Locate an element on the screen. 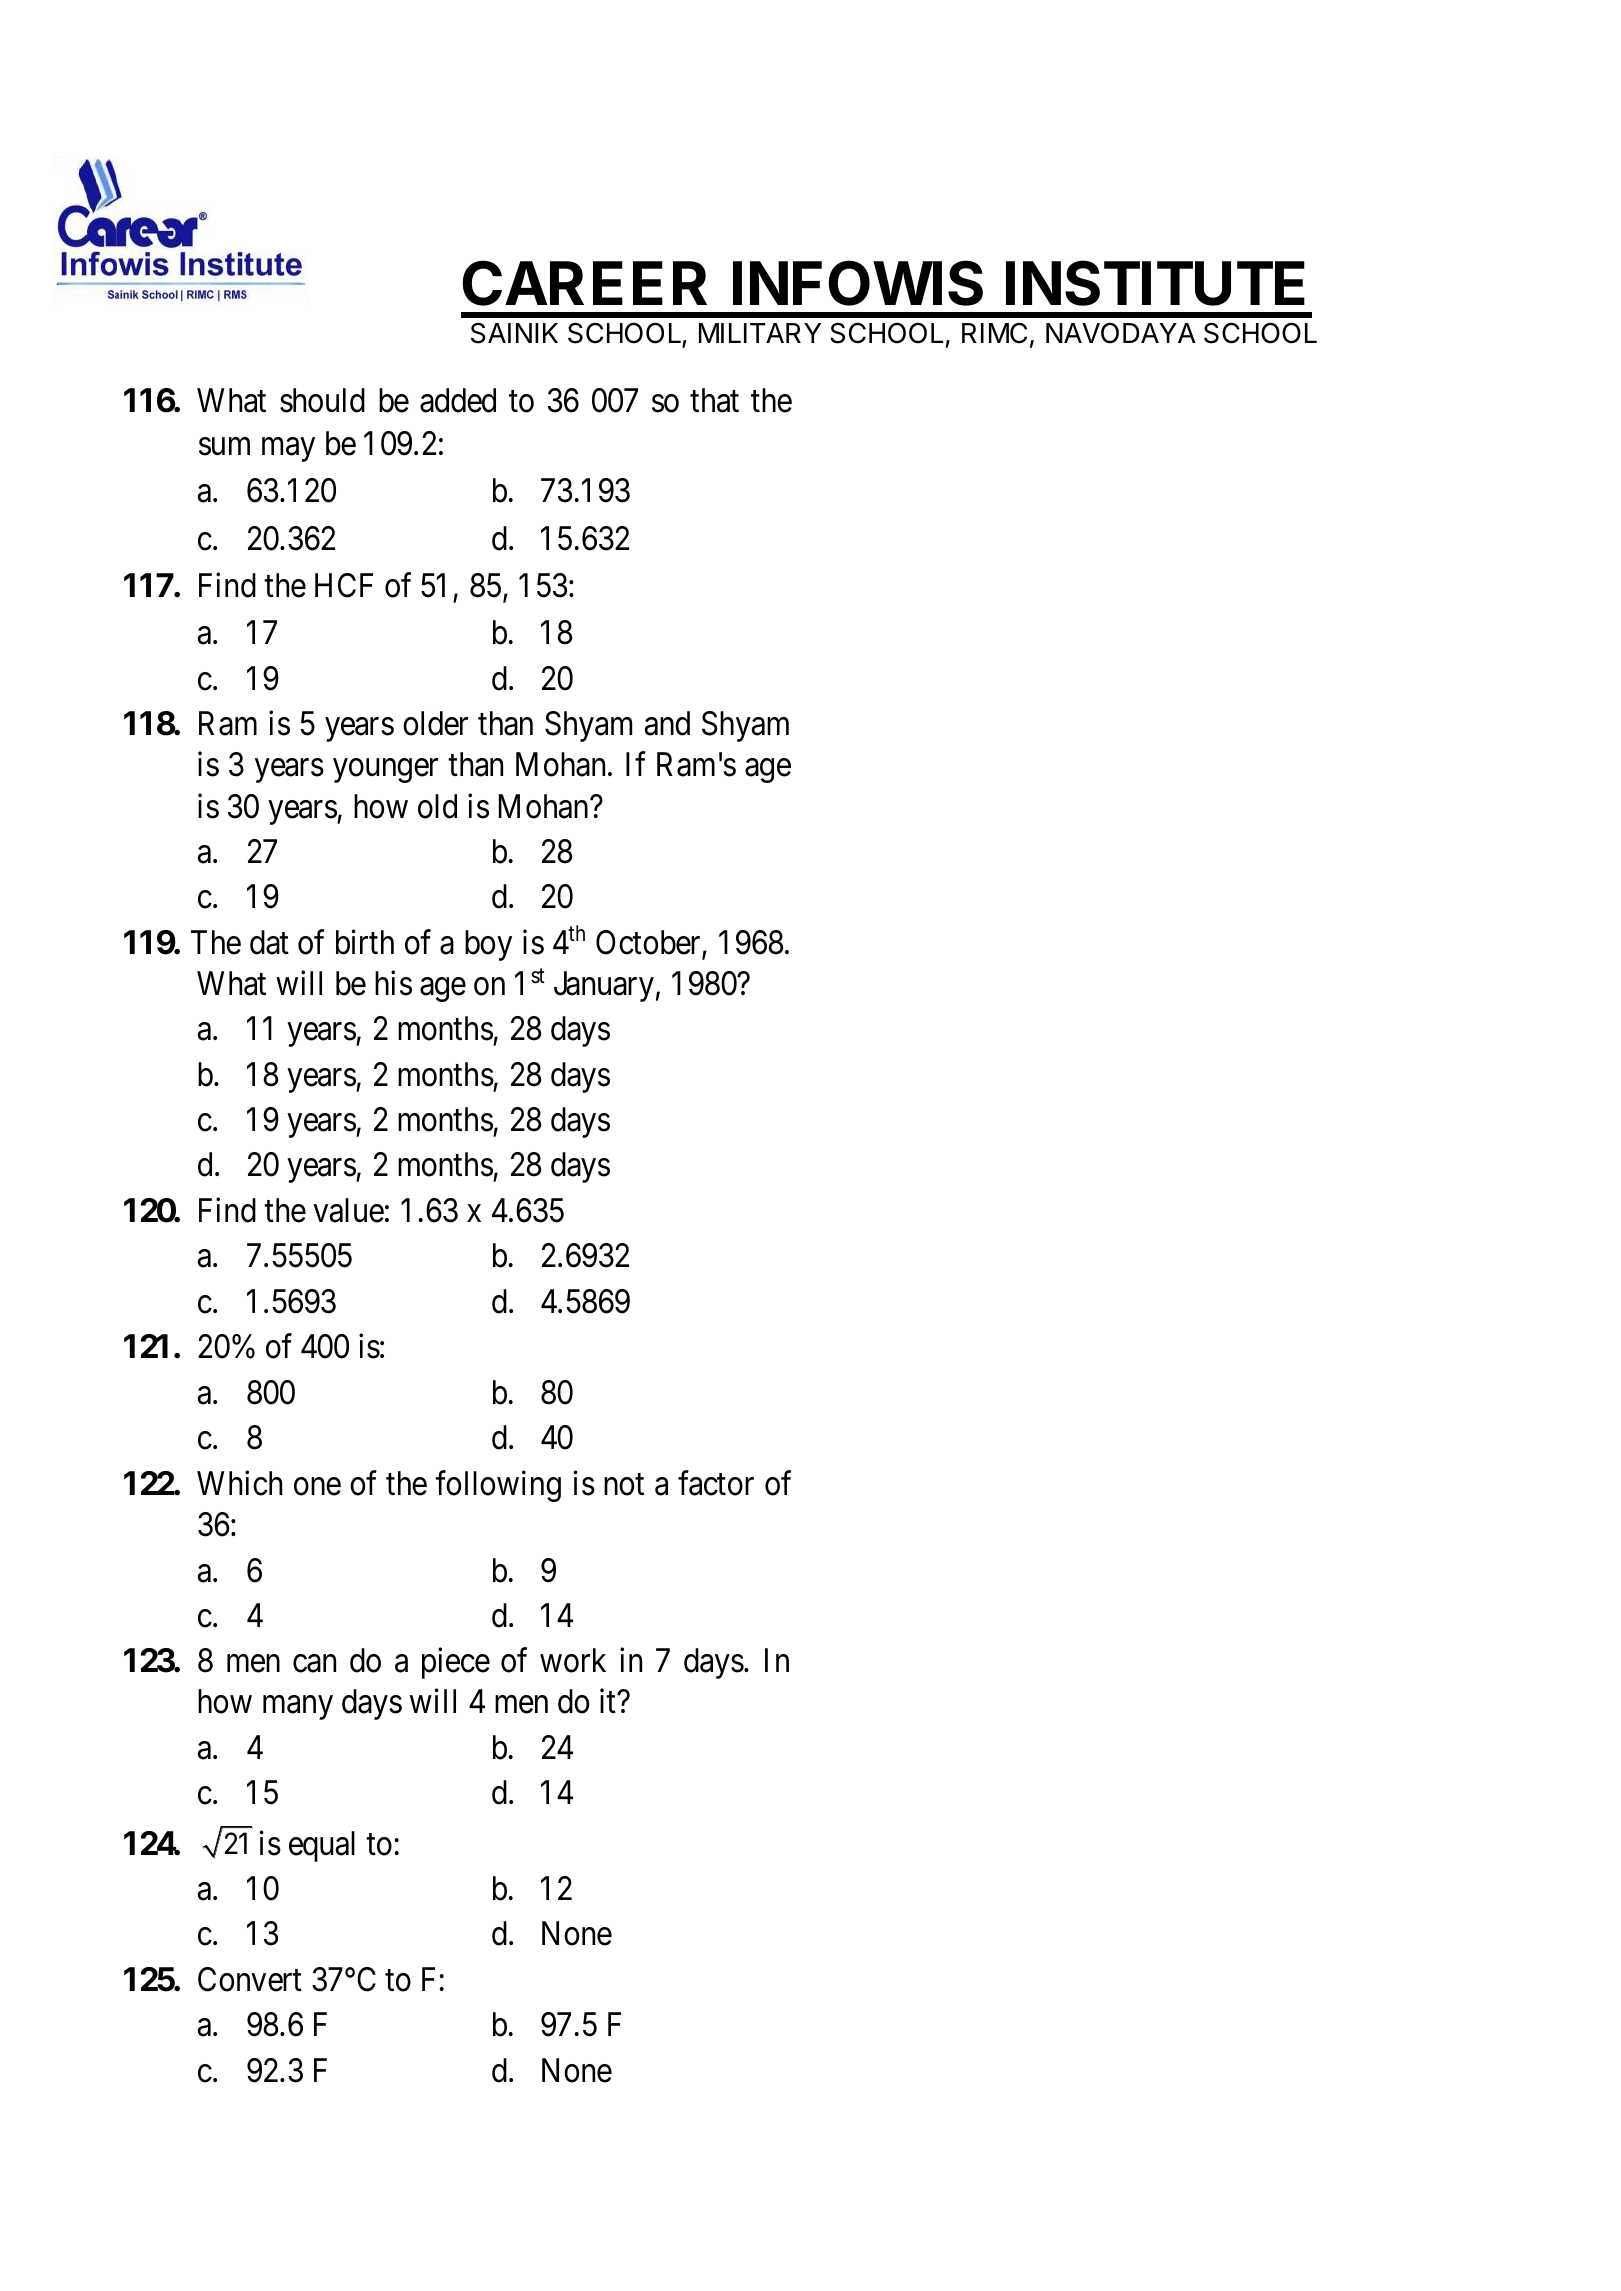 Image resolution: width=1621 pixels, height=2291 pixels. equal is located at coordinates (322, 1846).
